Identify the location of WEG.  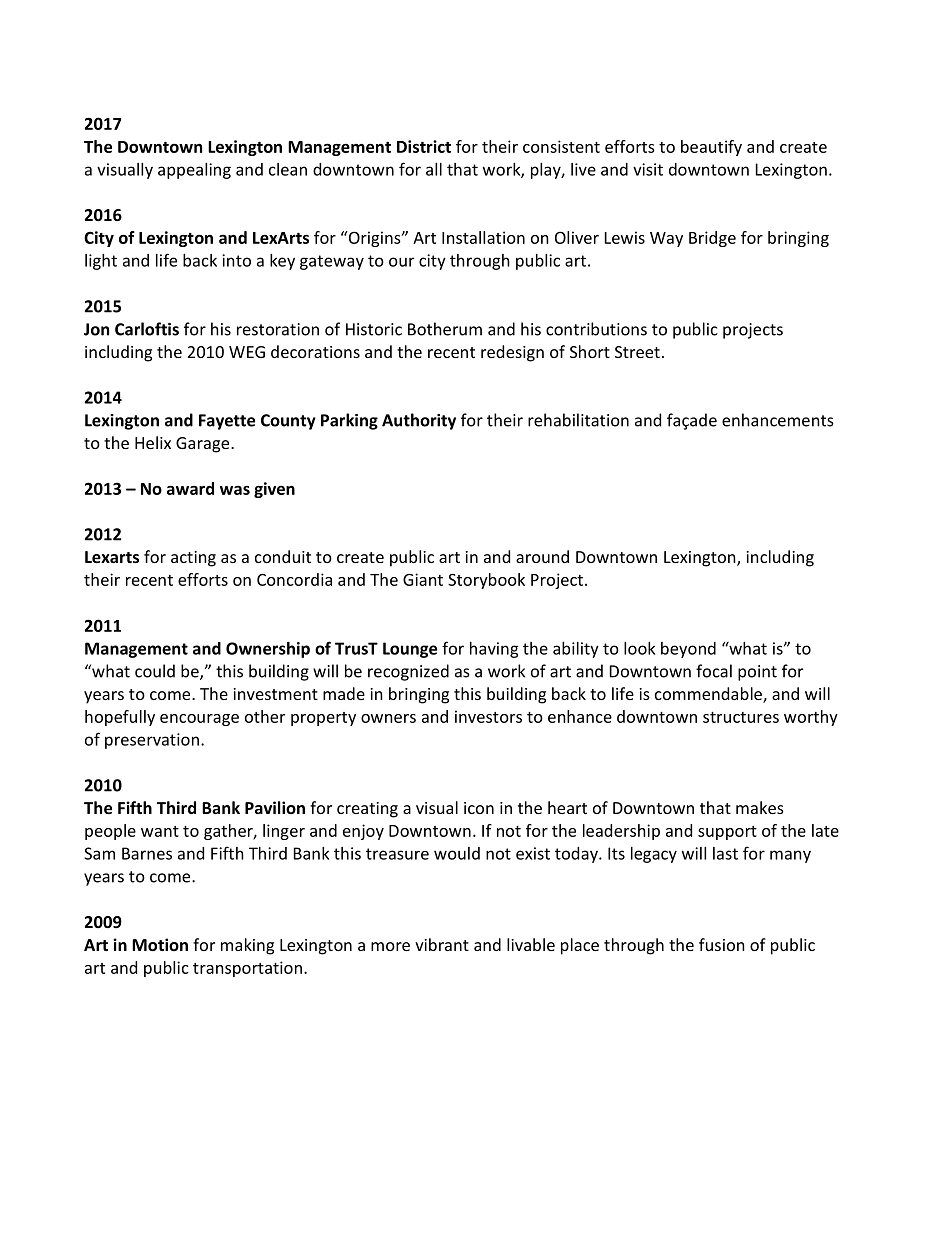
(247, 352).
